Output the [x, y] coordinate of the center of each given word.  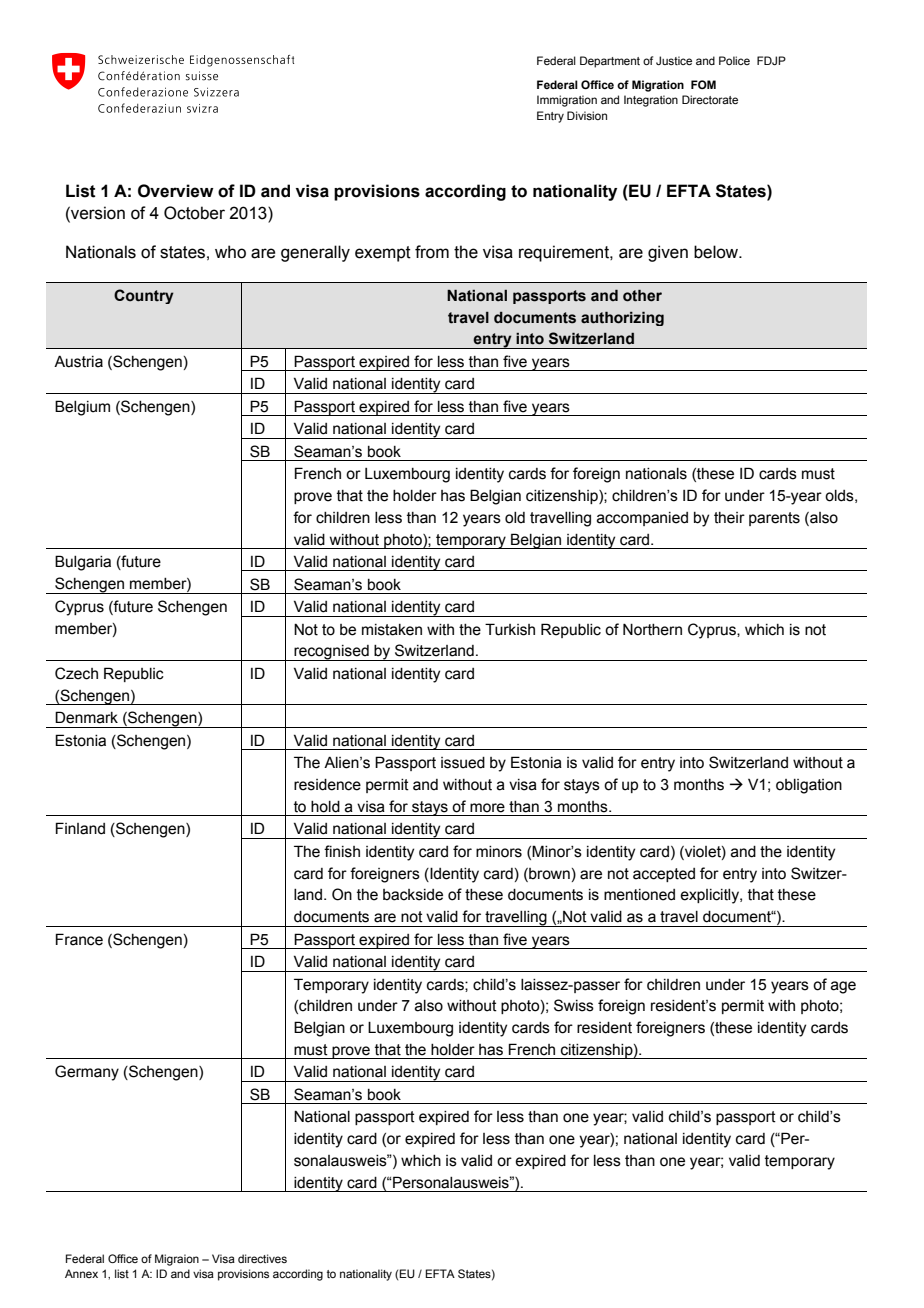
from [432, 252]
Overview [176, 191]
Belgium [82, 408]
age [843, 987]
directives [262, 1258]
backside [413, 895]
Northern [652, 629]
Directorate [710, 99]
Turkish [510, 629]
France [79, 939]
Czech [76, 673]
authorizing [622, 318]
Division [587, 115]
